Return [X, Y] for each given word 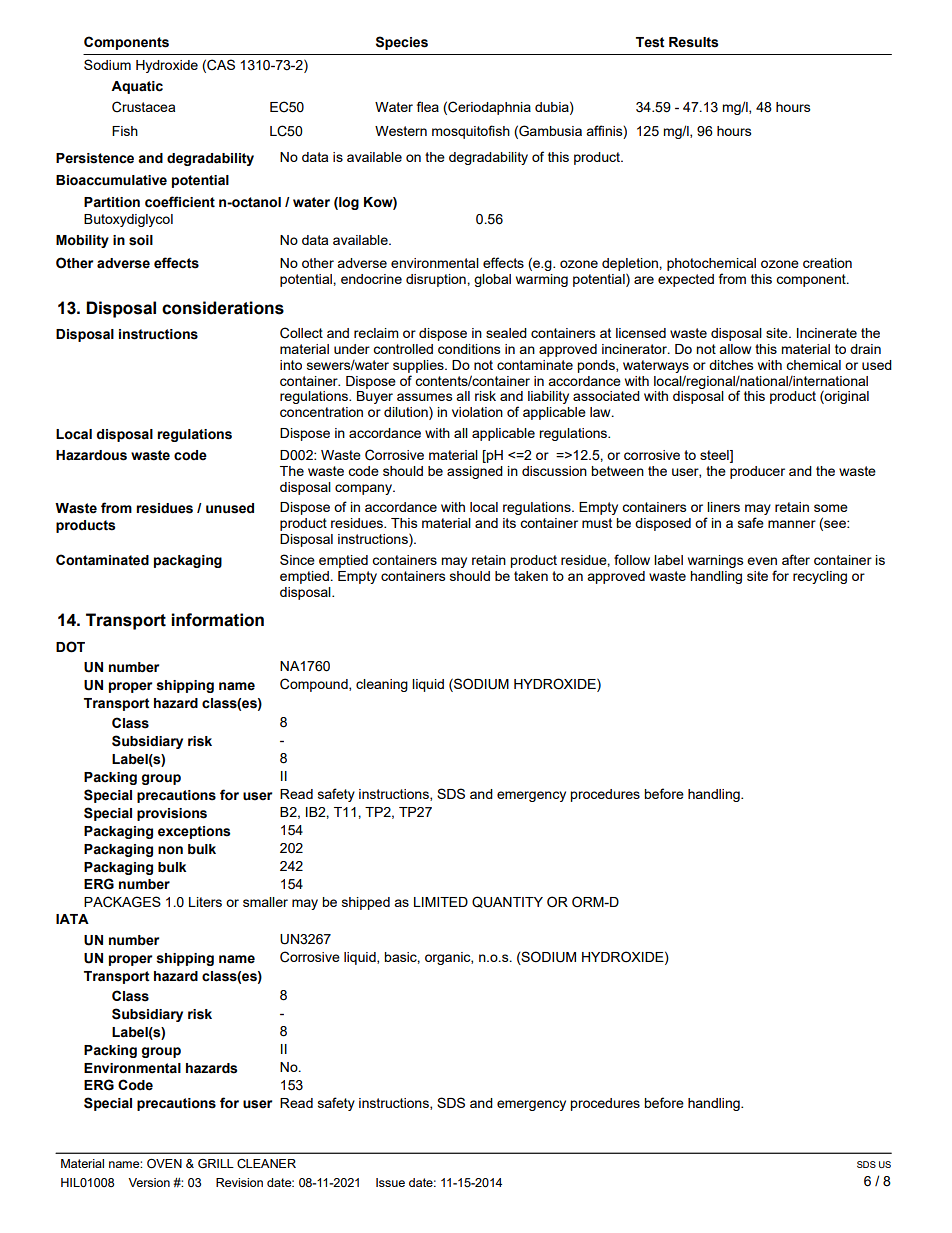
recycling [820, 577]
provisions [172, 814]
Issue [390, 1182]
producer [757, 472]
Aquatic [137, 87]
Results [694, 42]
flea [428, 106]
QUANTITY [507, 902]
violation [477, 412]
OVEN [164, 1163]
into [291, 365]
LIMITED [441, 902]
